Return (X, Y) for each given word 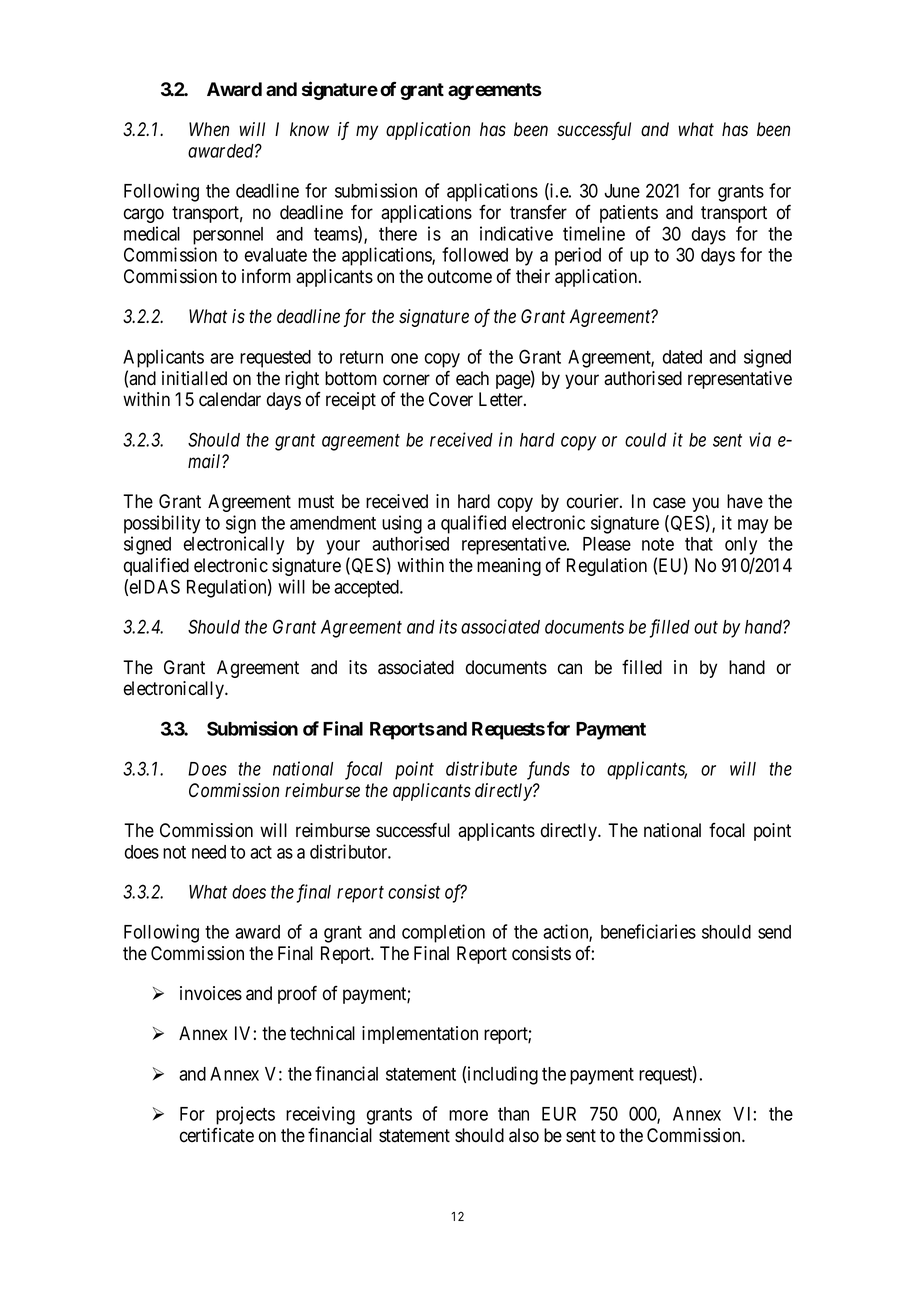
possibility (162, 524)
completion (443, 933)
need (209, 852)
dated (682, 357)
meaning (509, 567)
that (699, 544)
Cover (451, 399)
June (622, 191)
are (222, 358)
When (209, 129)
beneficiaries (648, 931)
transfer (538, 212)
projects (245, 1115)
